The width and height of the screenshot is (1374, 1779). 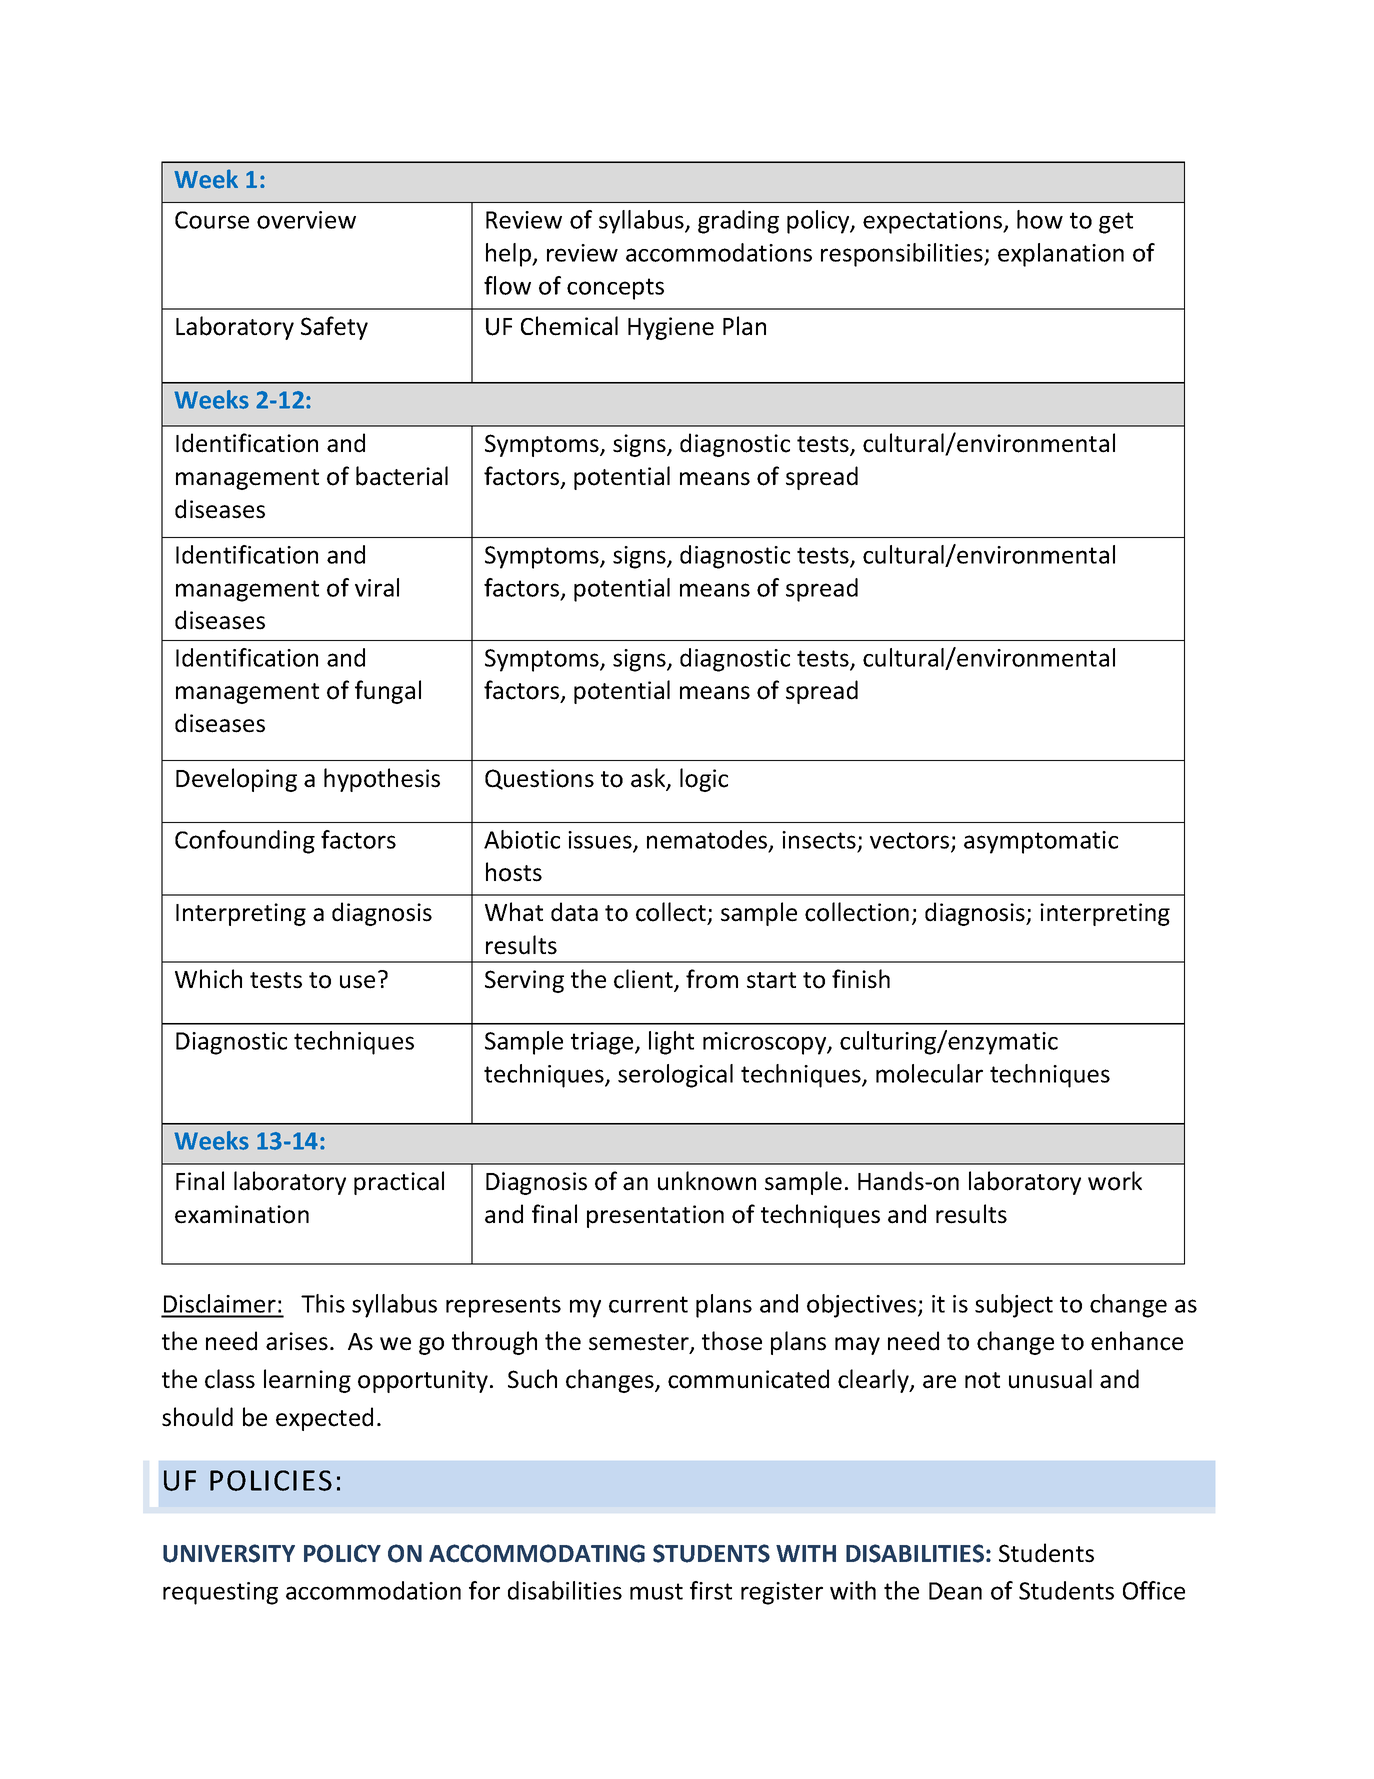 What do you see at coordinates (399, 1183) in the screenshot?
I see `practical` at bounding box center [399, 1183].
